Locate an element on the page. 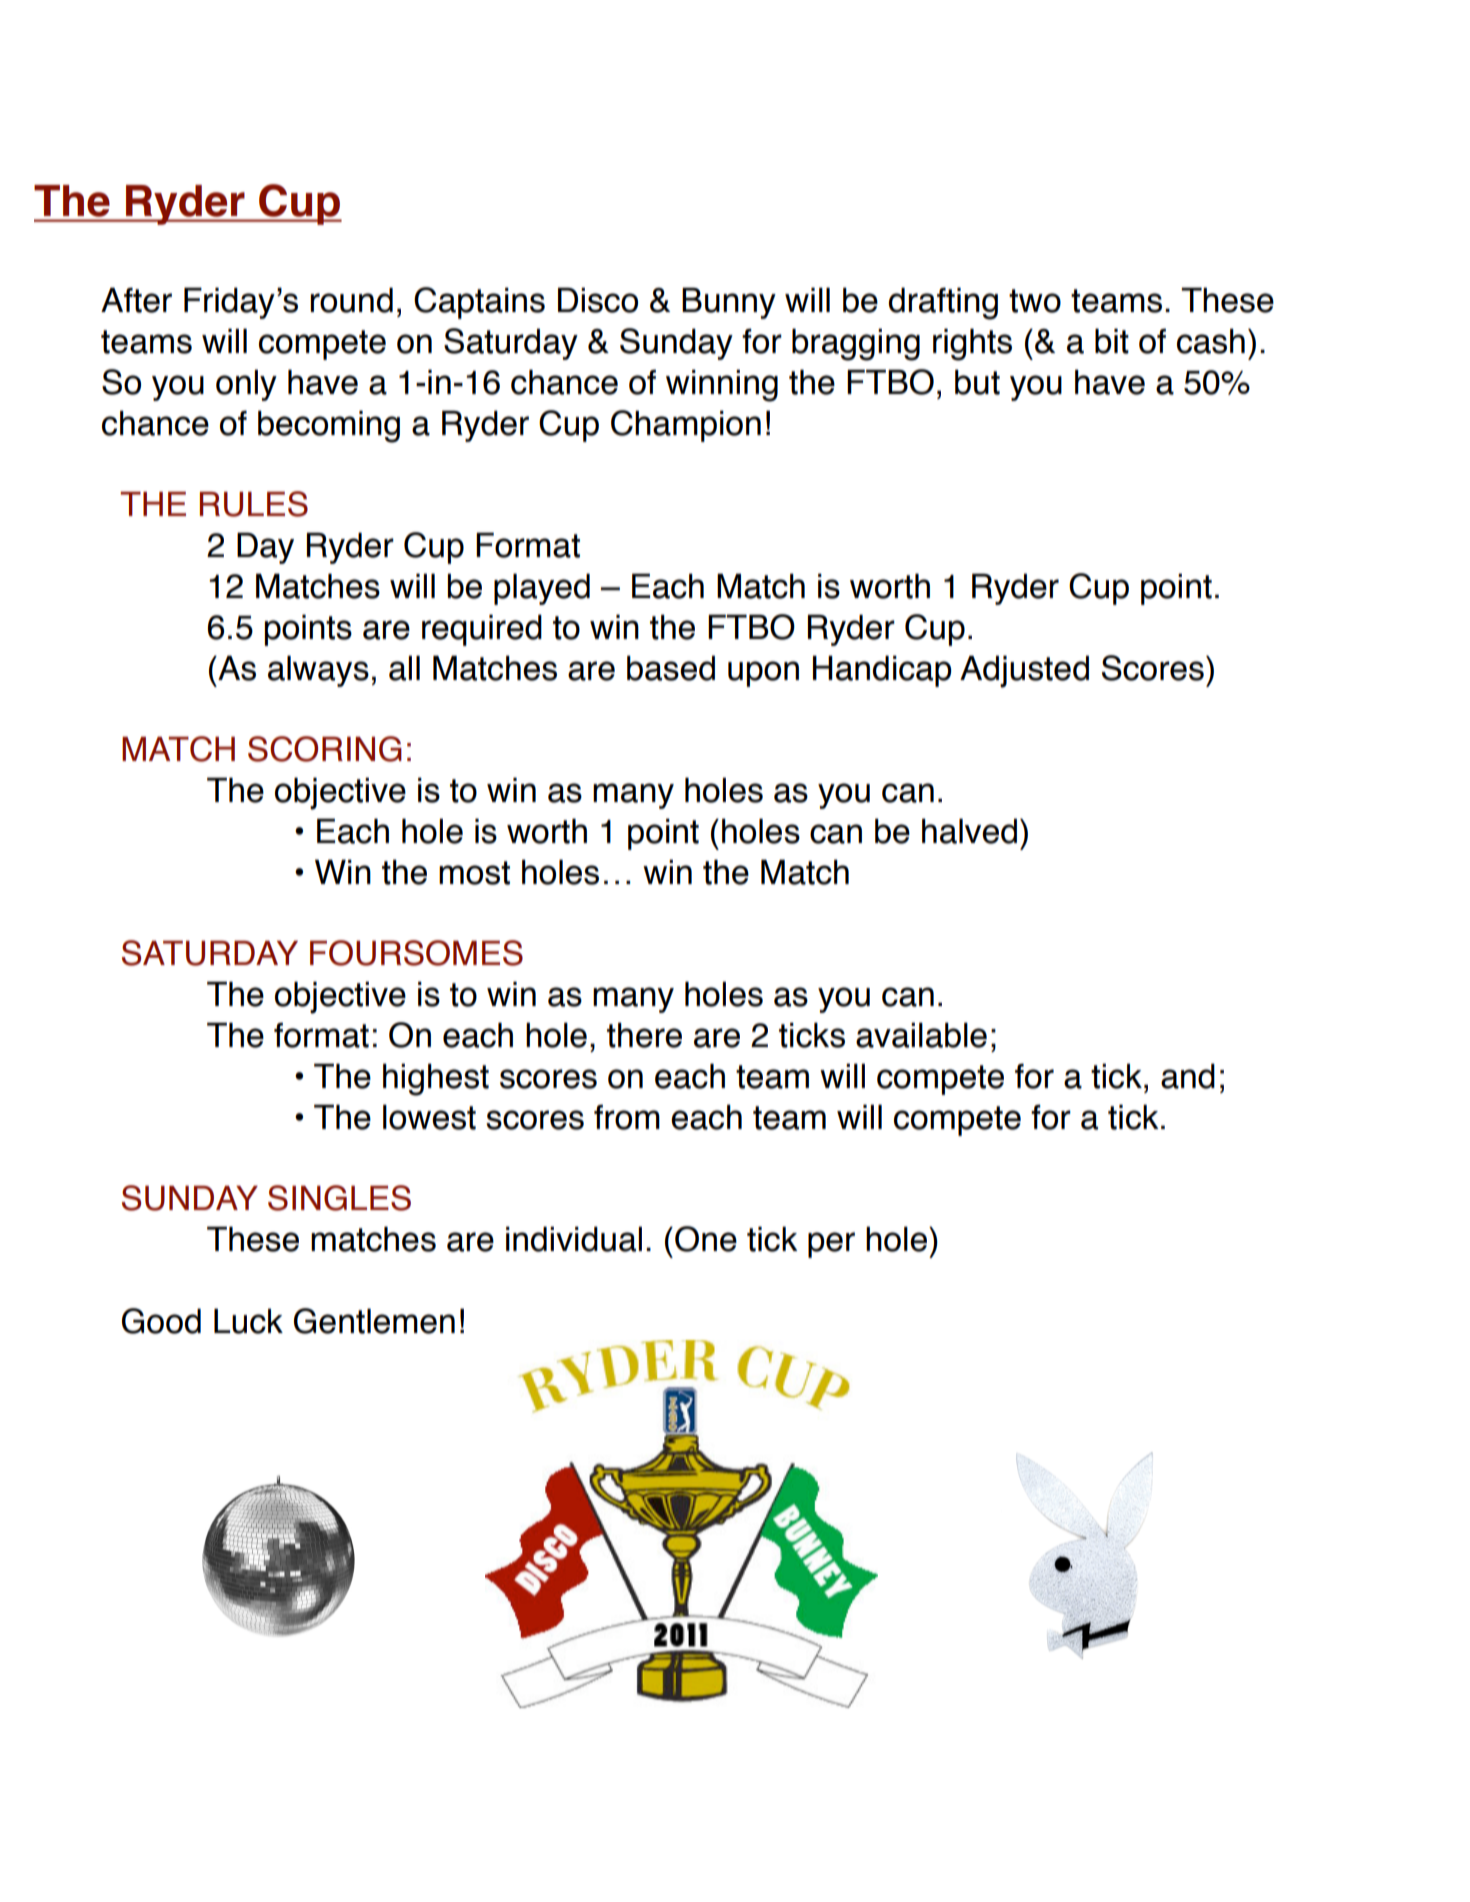  from is located at coordinates (627, 1117).
